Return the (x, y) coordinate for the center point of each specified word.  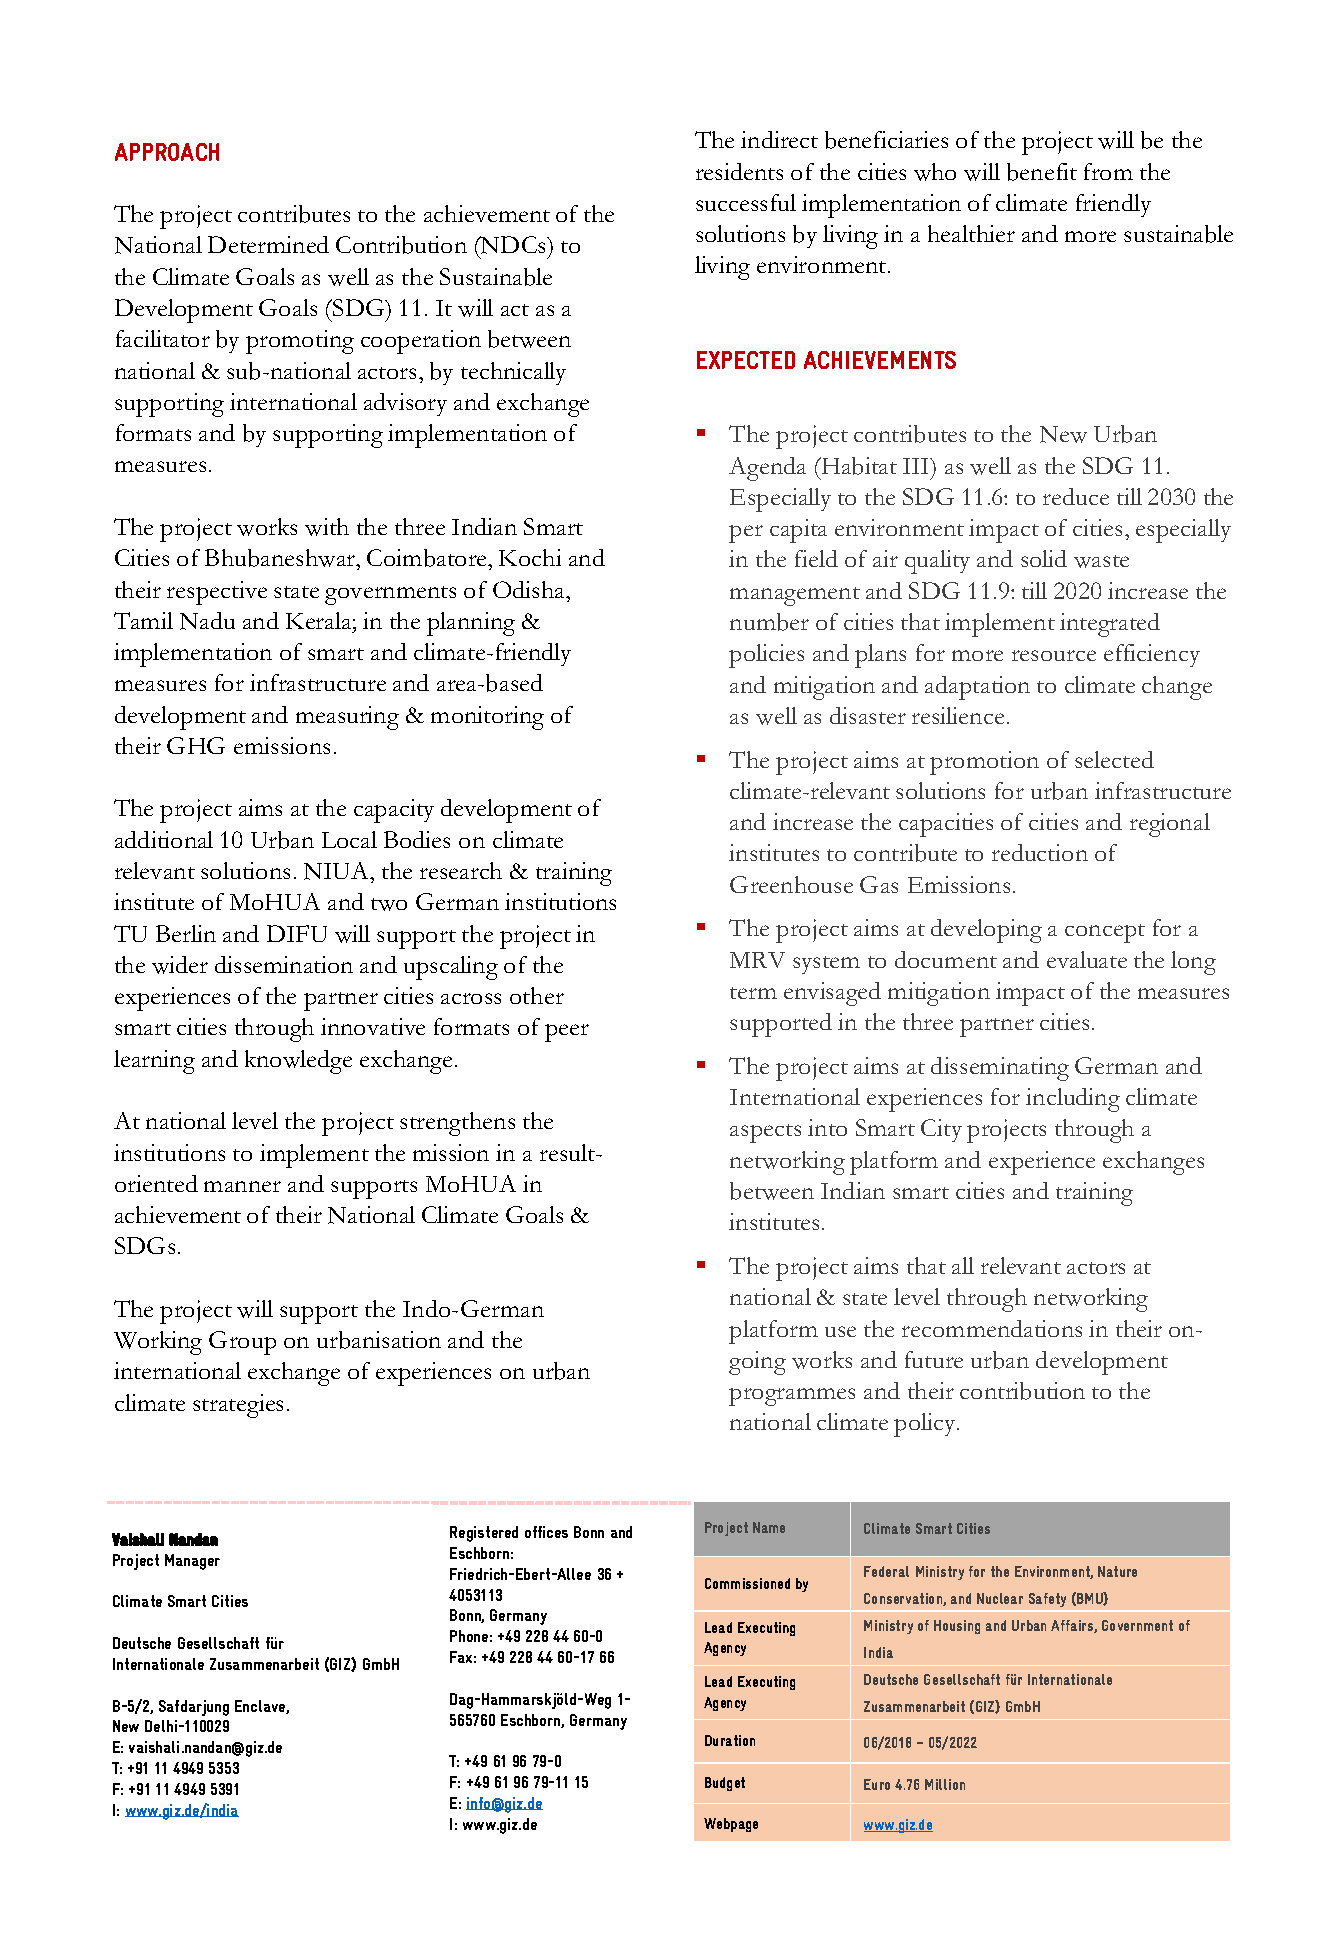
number (769, 622)
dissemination (284, 964)
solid (1044, 558)
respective (217, 593)
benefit (1042, 172)
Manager (192, 1562)
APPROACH (167, 152)
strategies (238, 1406)
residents (739, 171)
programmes (792, 1397)
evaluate (1087, 959)
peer (567, 1033)
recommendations (992, 1328)
